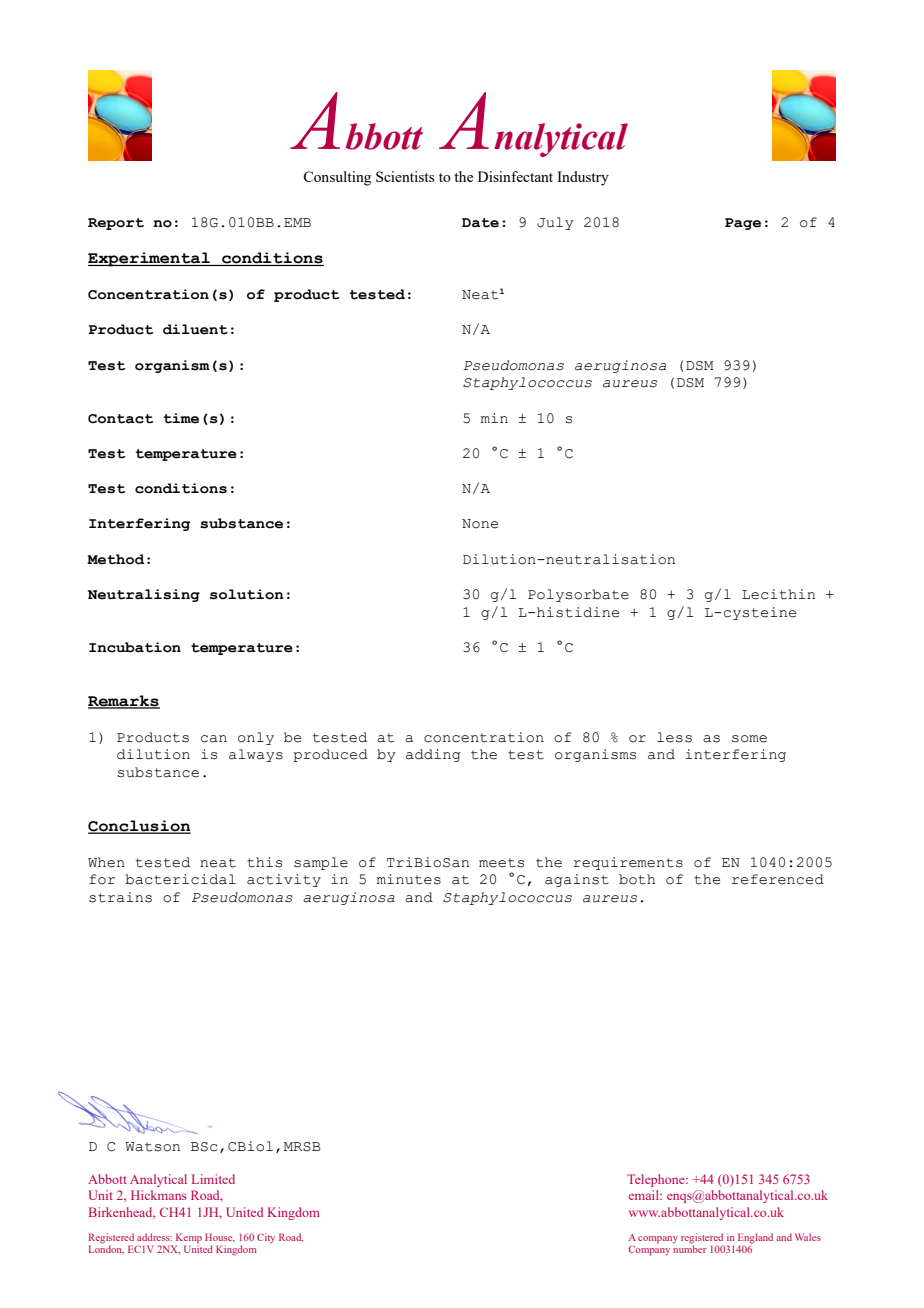 The image size is (924, 1308). Describe the element at coordinates (120, 897) in the screenshot. I see `strains` at that location.
